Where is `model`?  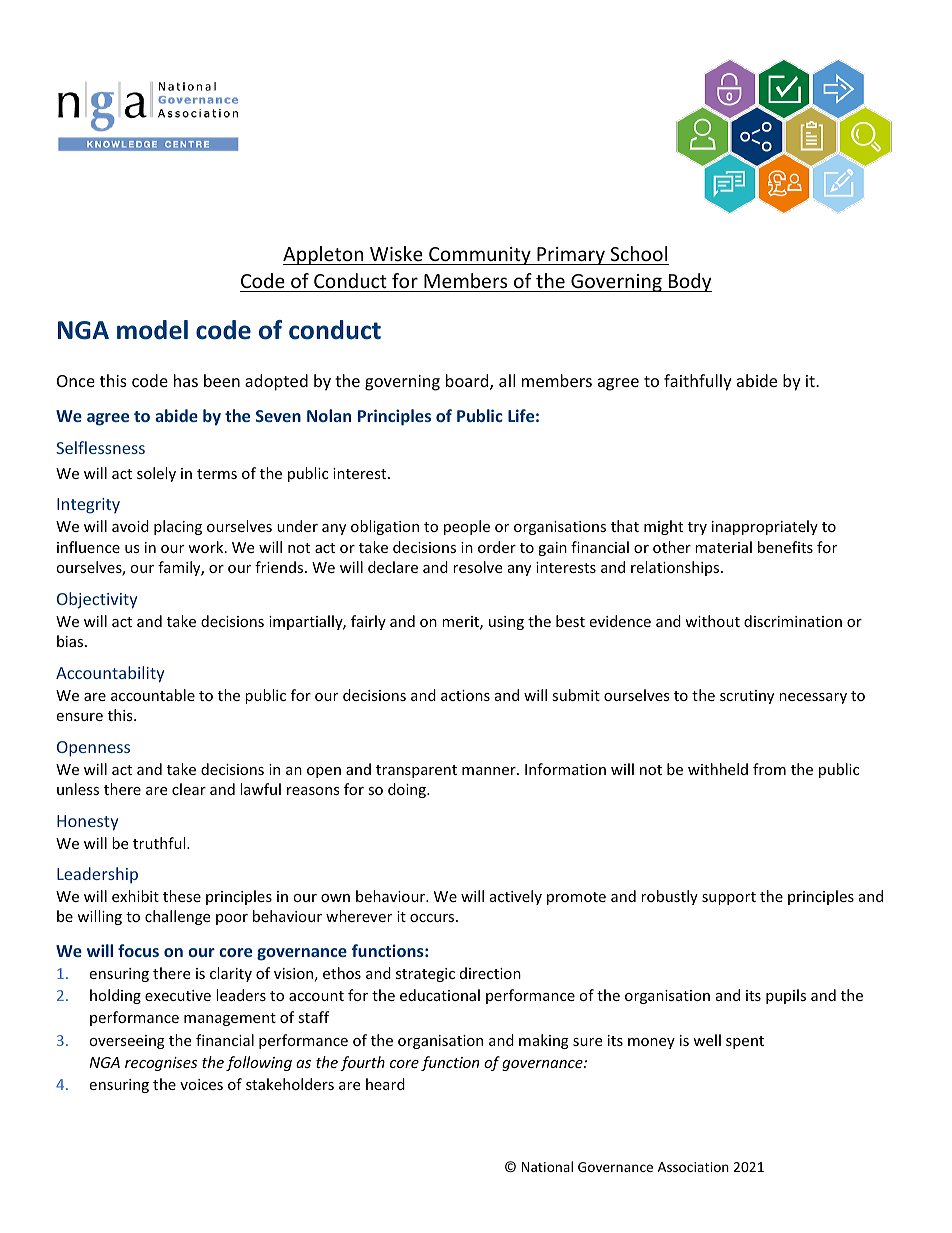 model is located at coordinates (152, 330).
